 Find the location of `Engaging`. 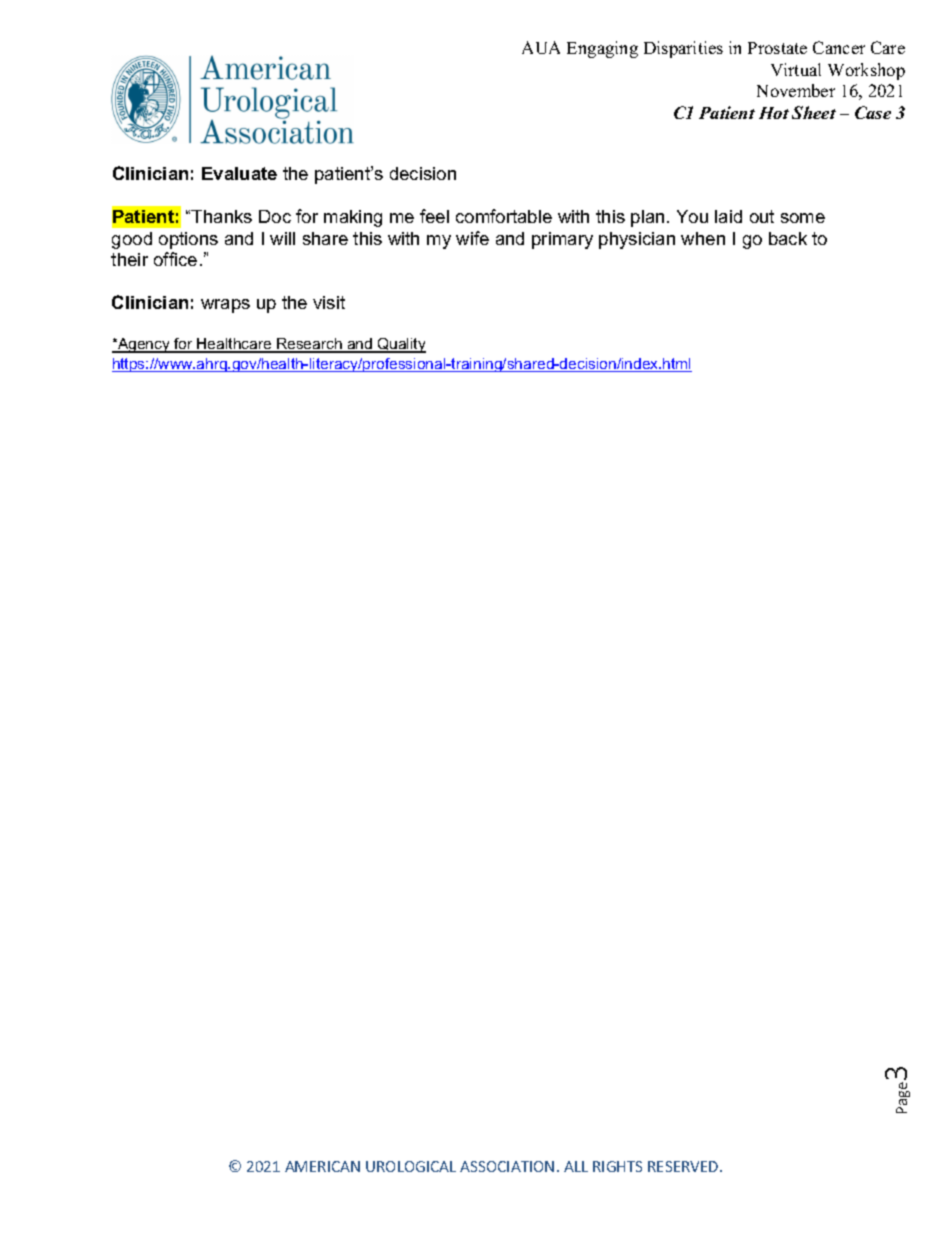

Engaging is located at coordinates (602, 49).
